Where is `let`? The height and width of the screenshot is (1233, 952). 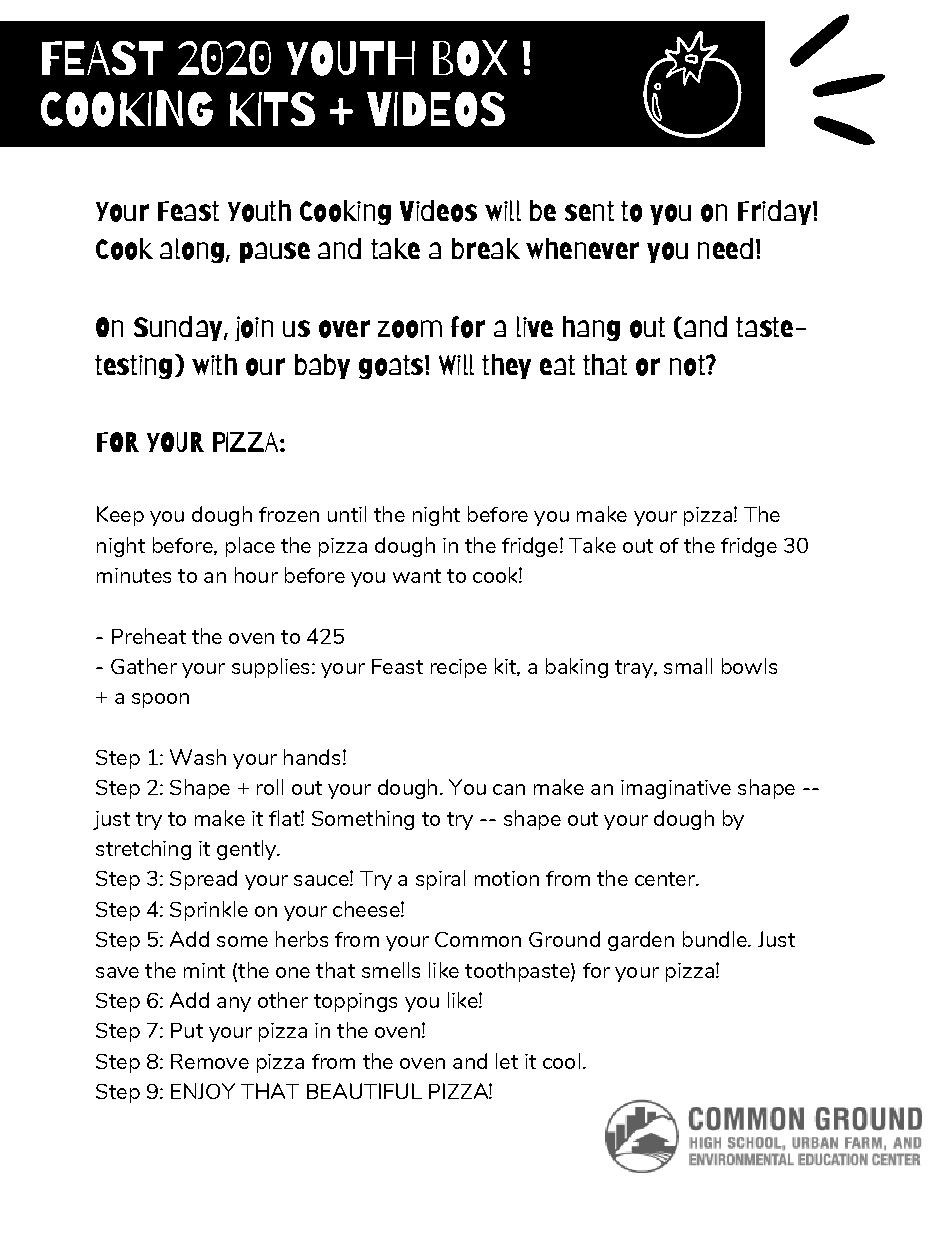
let is located at coordinates (507, 1061).
